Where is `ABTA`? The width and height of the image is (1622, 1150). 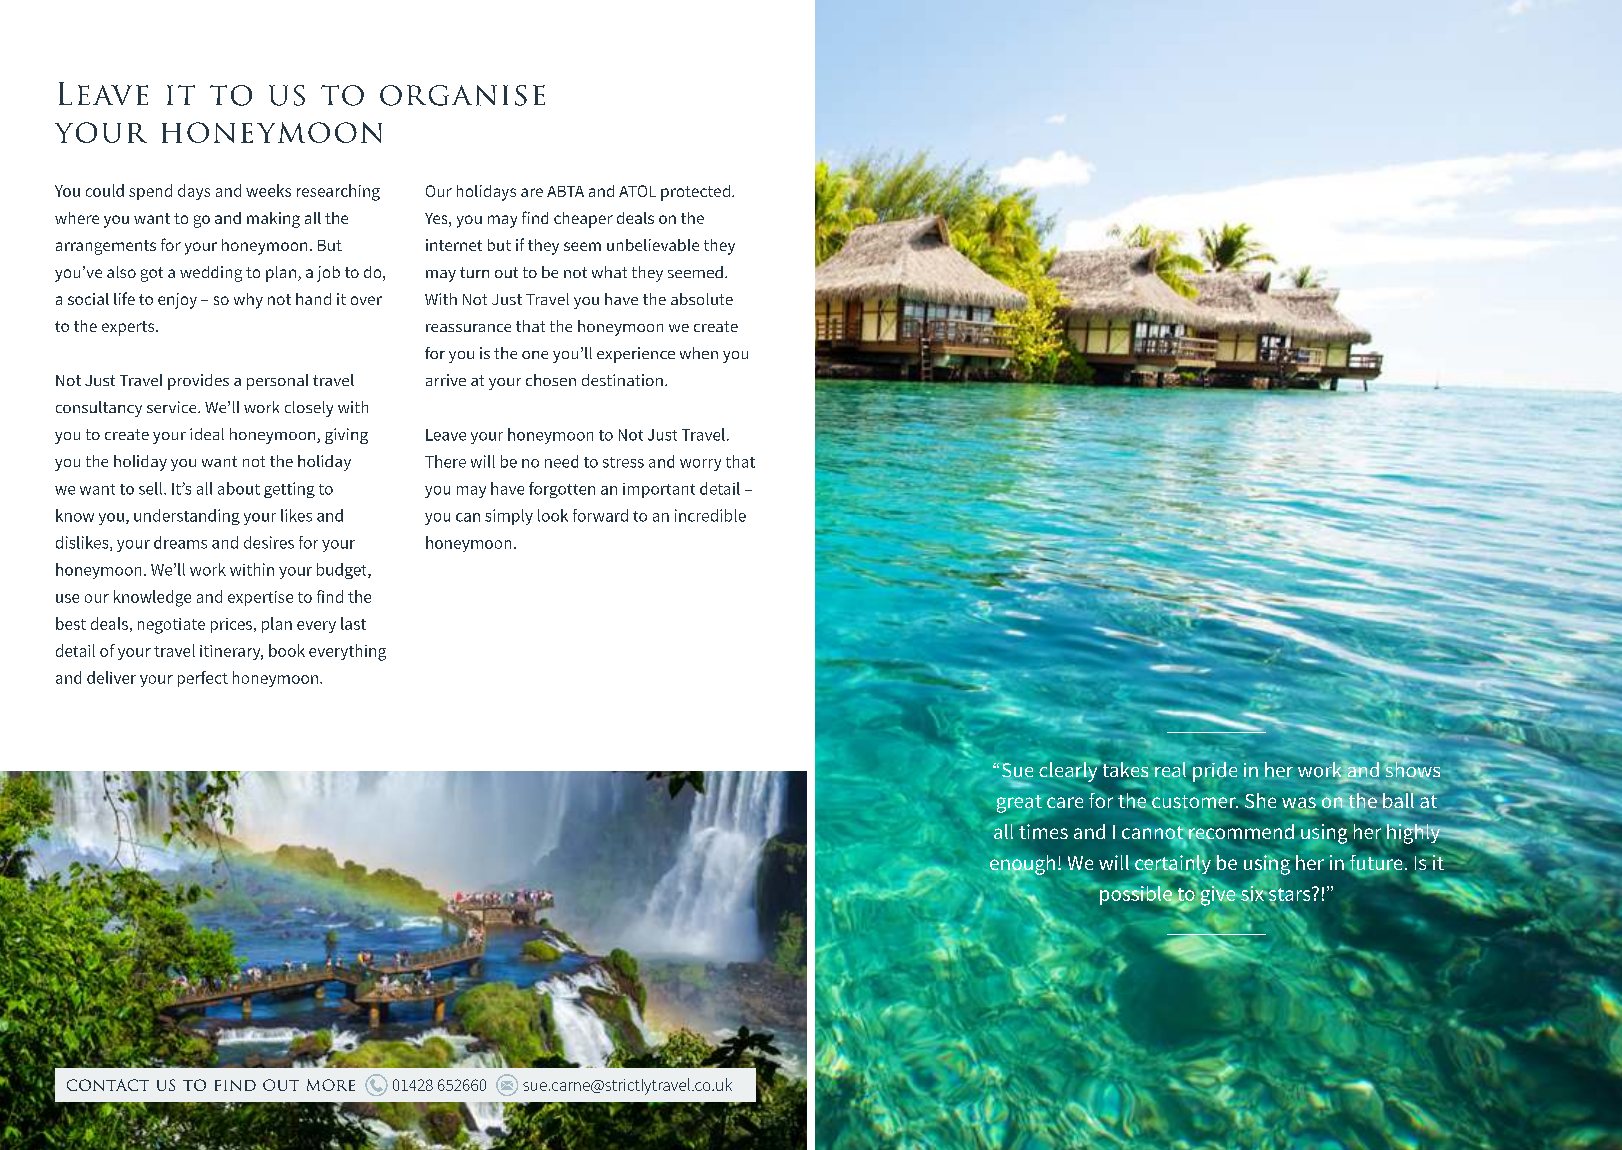 ABTA is located at coordinates (565, 191).
